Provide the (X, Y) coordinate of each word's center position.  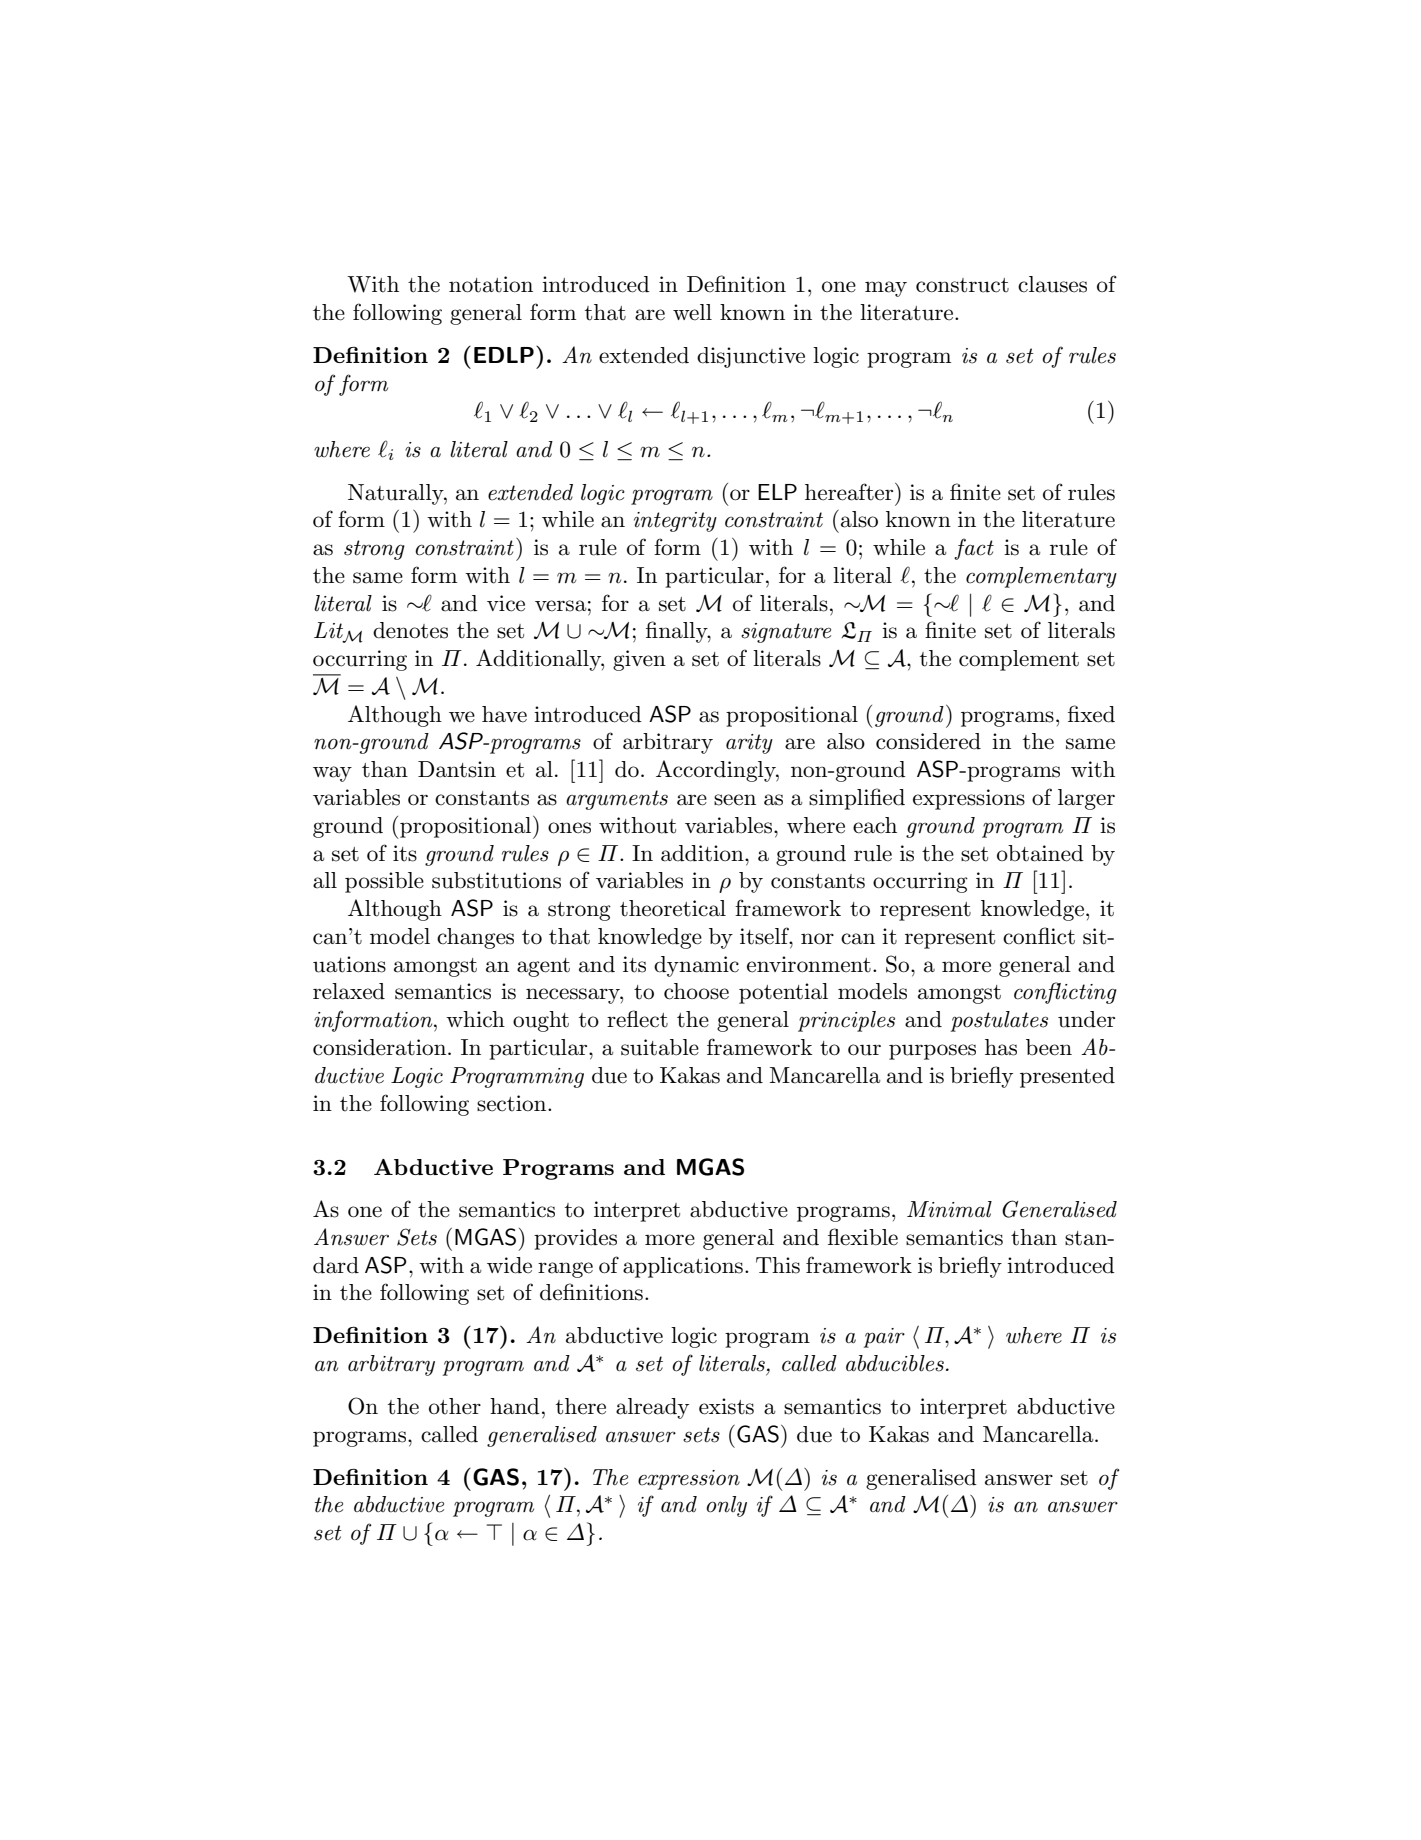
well (692, 312)
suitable (660, 1047)
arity (749, 744)
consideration (381, 1047)
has (1001, 1047)
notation (491, 284)
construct (962, 285)
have (504, 714)
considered (928, 741)
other (455, 1406)
